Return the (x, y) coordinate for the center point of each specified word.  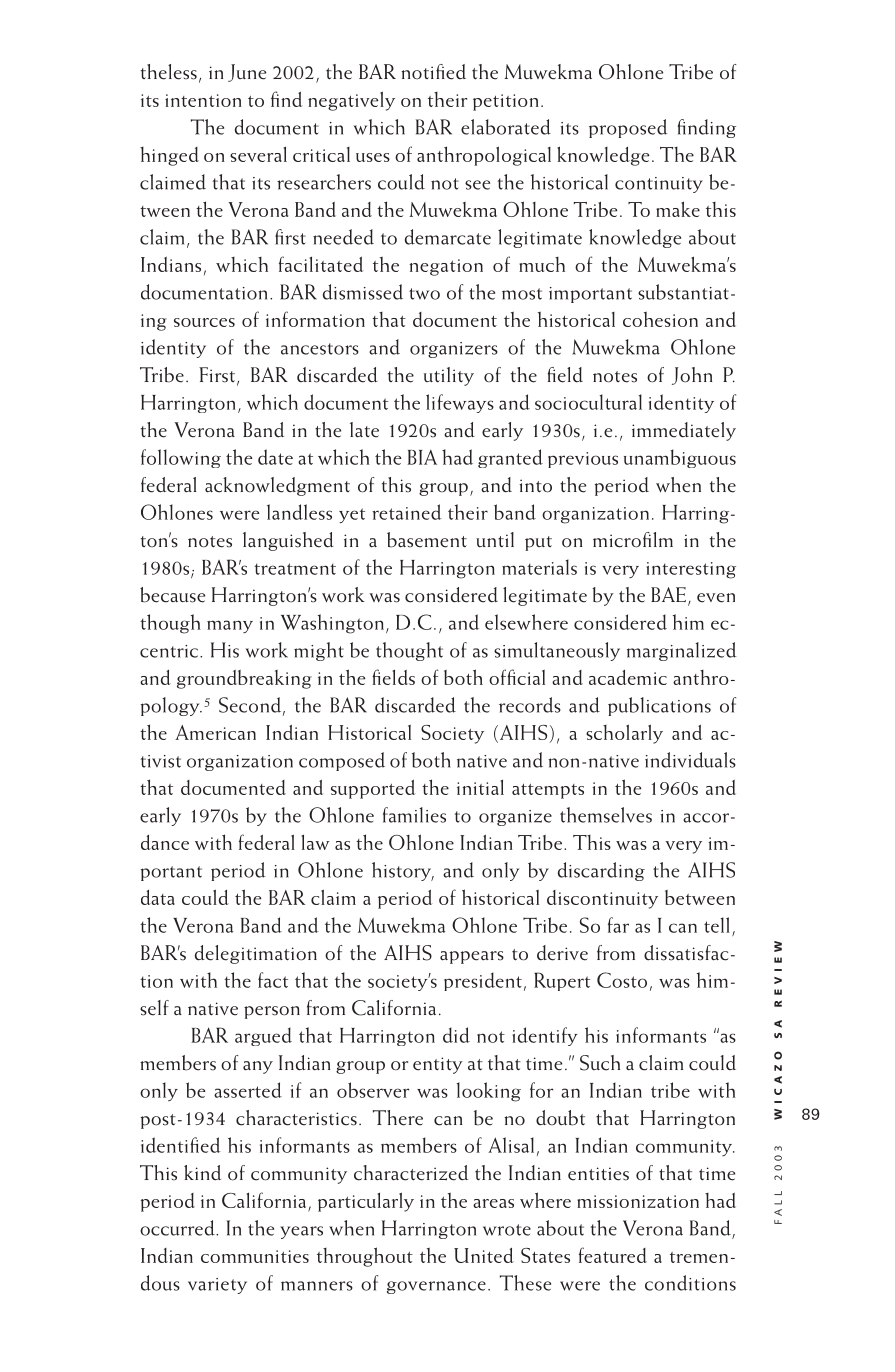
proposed (628, 128)
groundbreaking (244, 679)
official (517, 677)
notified (433, 72)
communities (255, 1256)
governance (436, 1287)
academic (628, 677)
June (247, 73)
